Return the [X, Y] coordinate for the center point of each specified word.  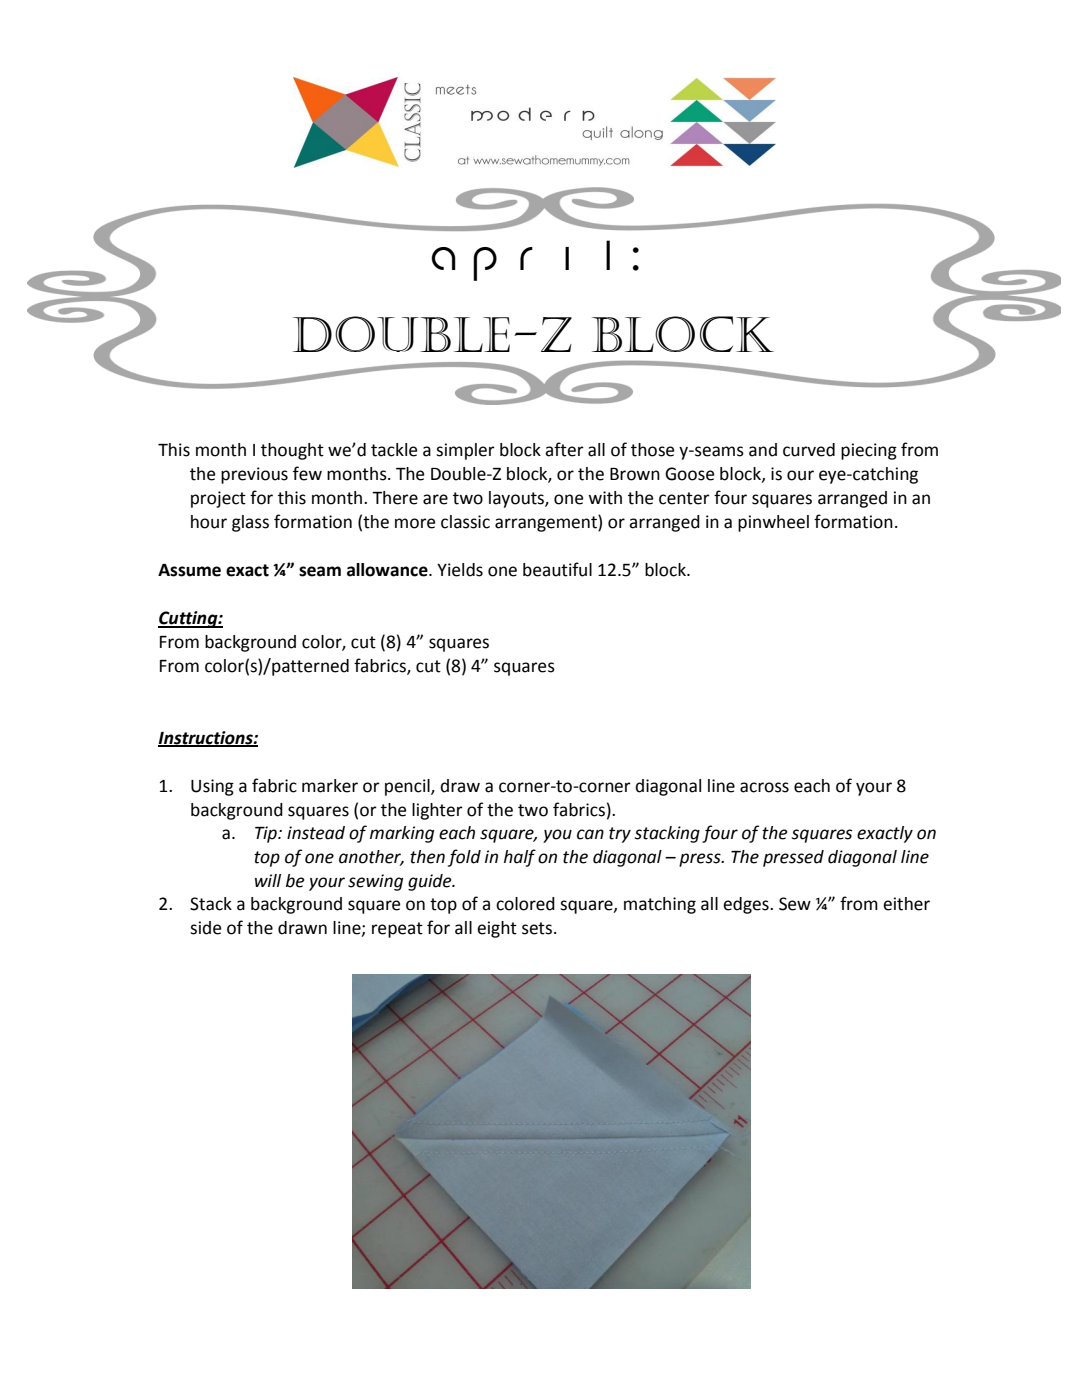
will [268, 880]
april [520, 260]
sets [537, 928]
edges [747, 905]
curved [809, 450]
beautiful [557, 569]
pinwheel [773, 523]
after [564, 449]
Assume [189, 570]
